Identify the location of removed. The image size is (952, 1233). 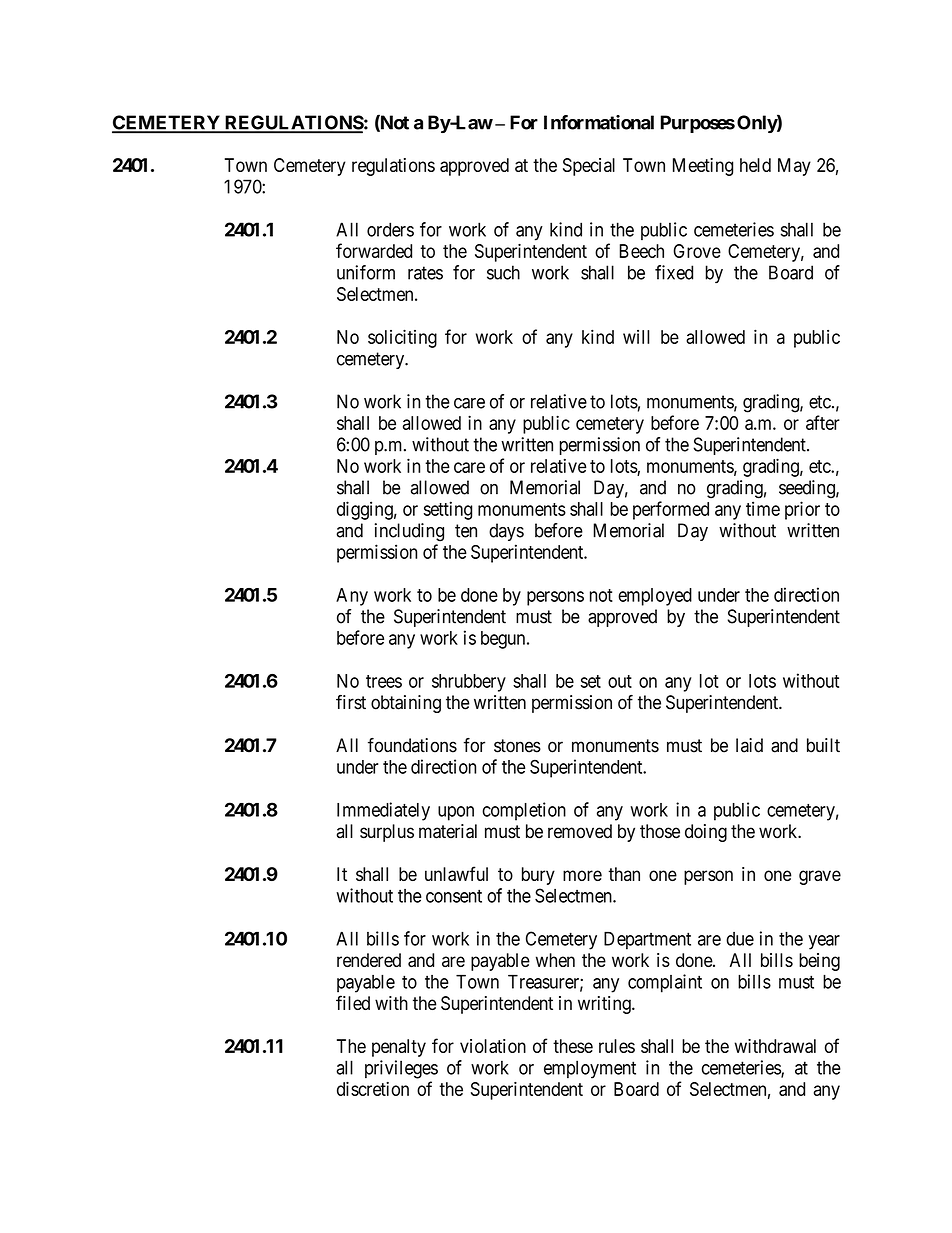
(580, 831).
